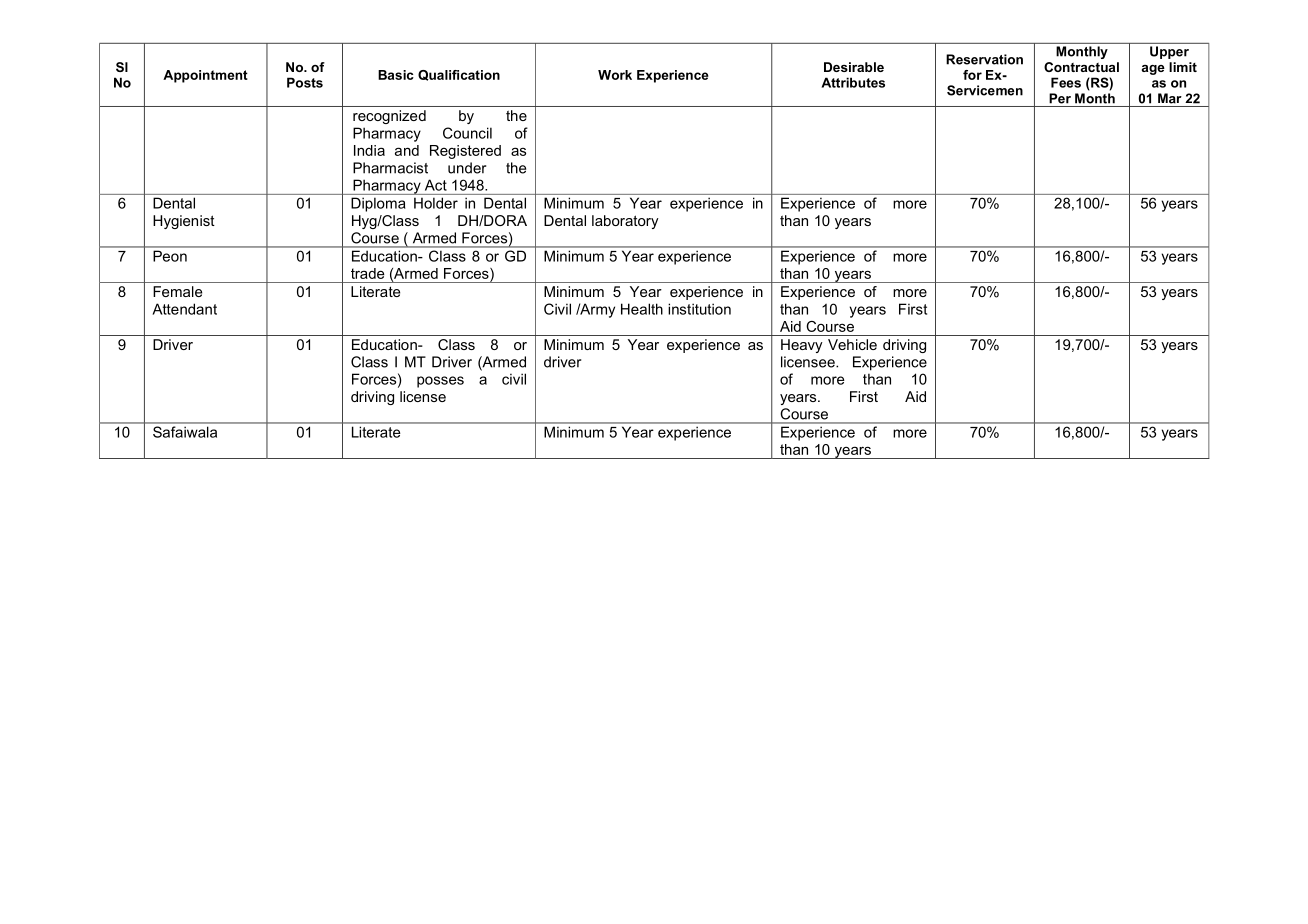 The height and width of the page is (924, 1308). What do you see at coordinates (440, 382) in the page?
I see `posses` at bounding box center [440, 382].
